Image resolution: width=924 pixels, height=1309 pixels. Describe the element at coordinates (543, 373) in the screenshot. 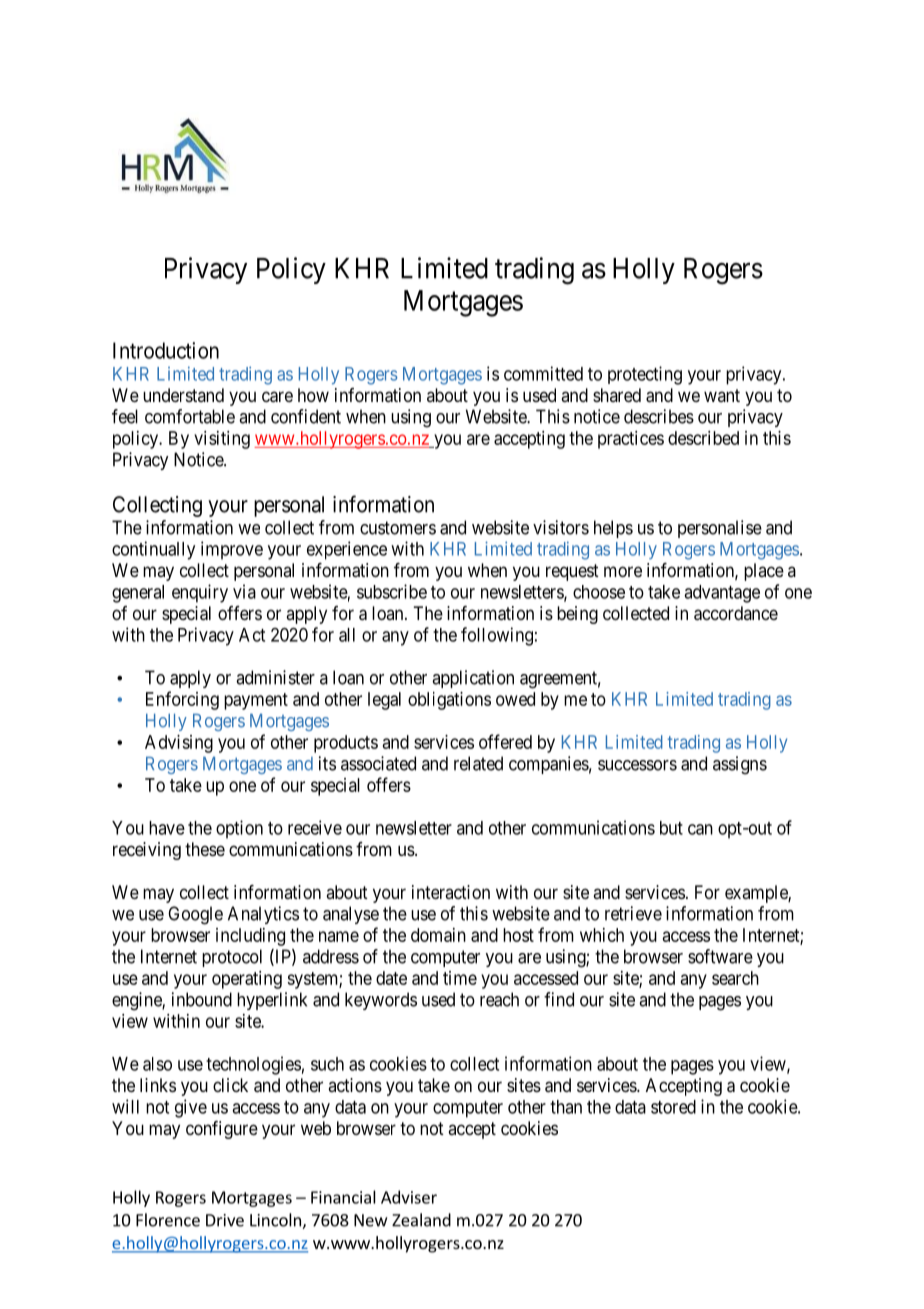

I see `committed` at that location.
